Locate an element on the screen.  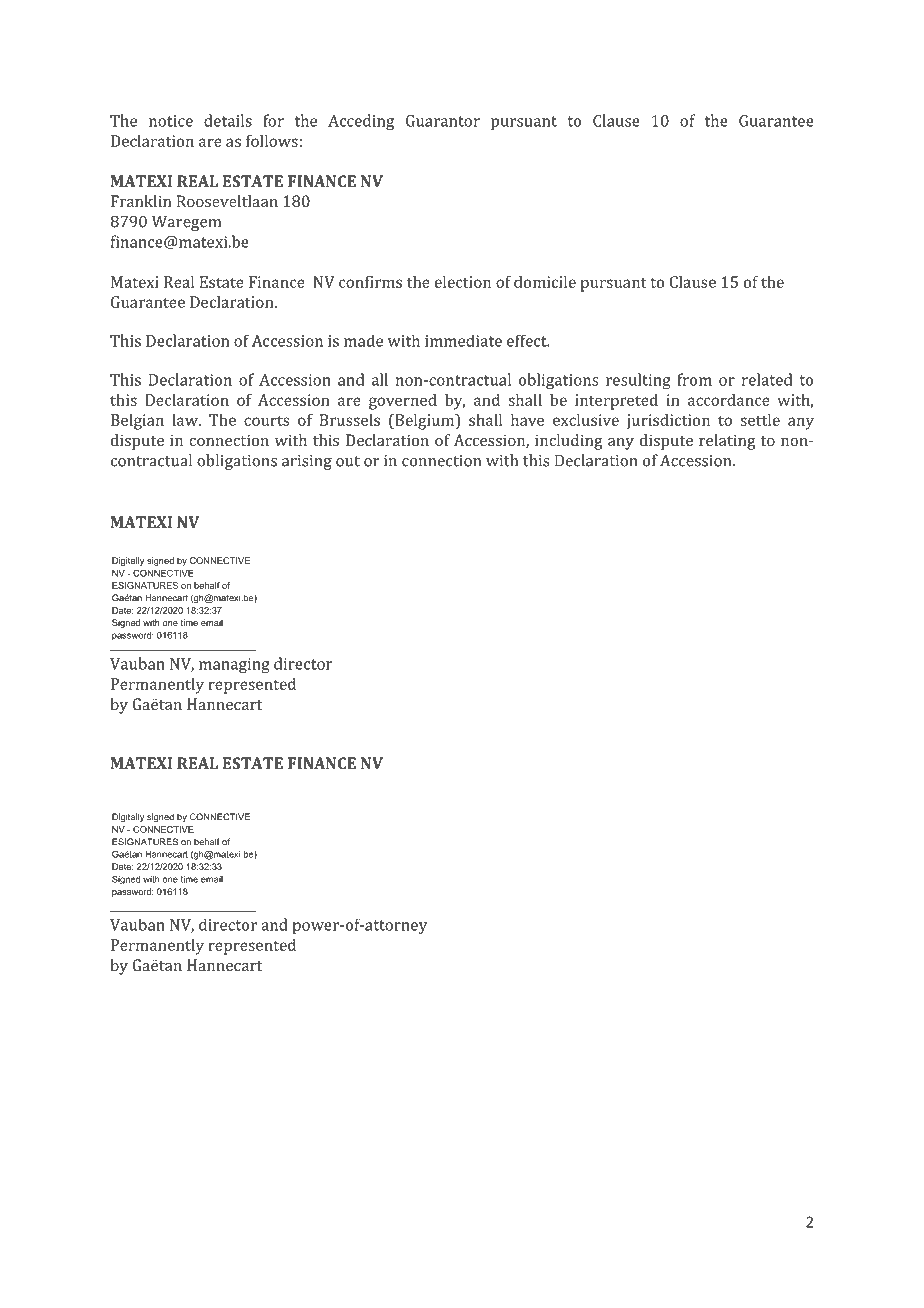
details is located at coordinates (228, 120).
